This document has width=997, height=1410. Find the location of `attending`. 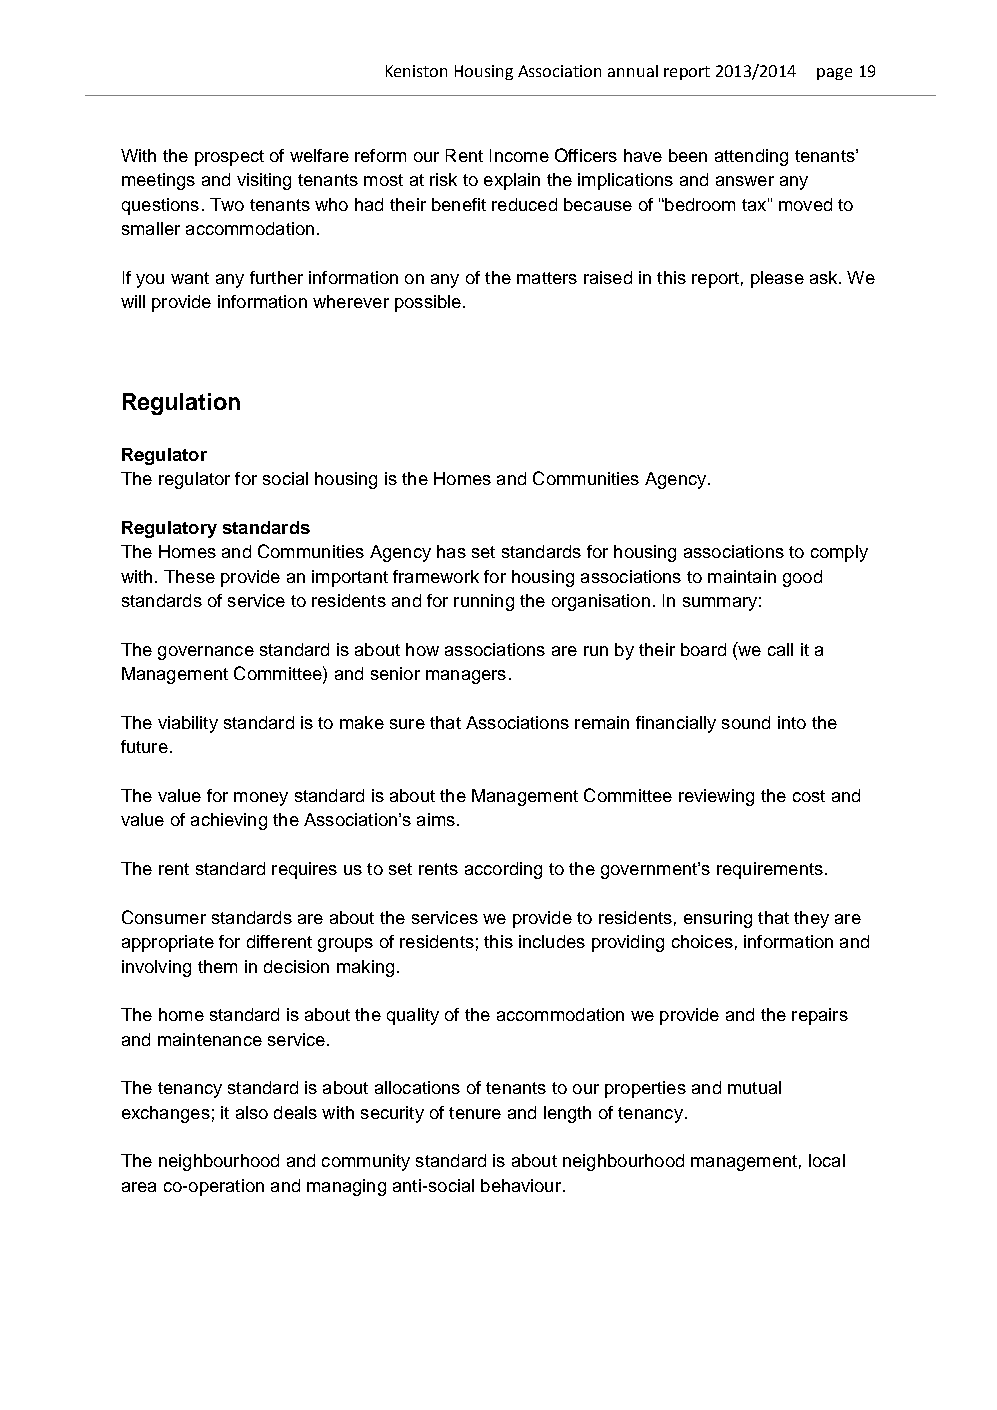

attending is located at coordinates (751, 157).
